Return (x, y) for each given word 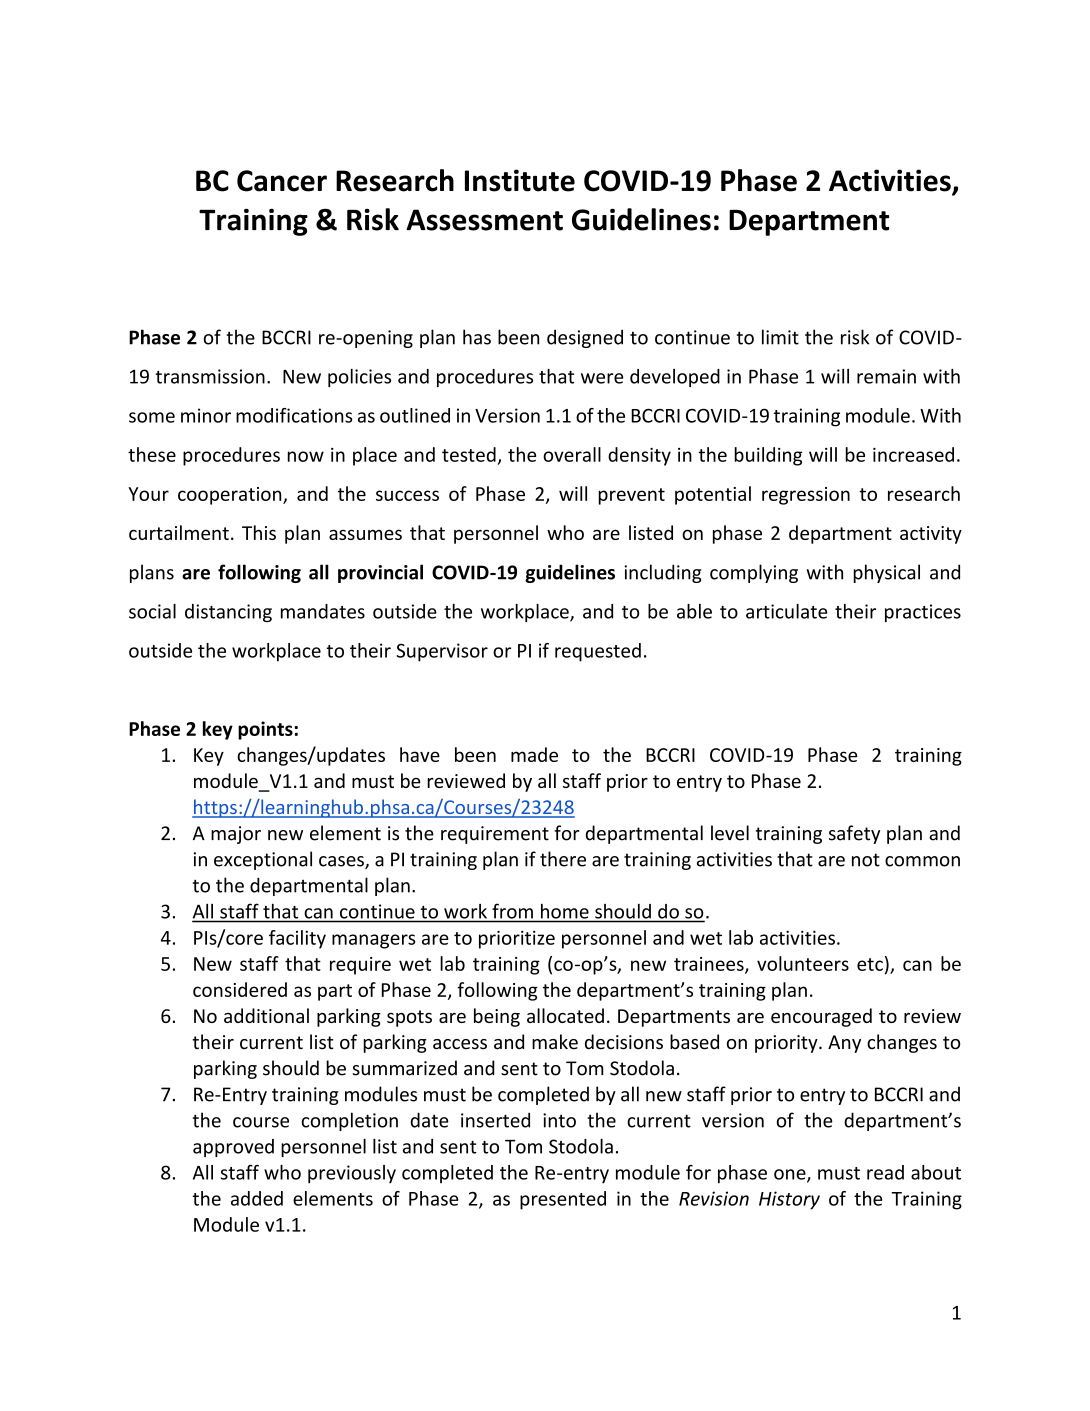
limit (780, 337)
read (885, 1172)
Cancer (282, 181)
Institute (520, 180)
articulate (786, 611)
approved (233, 1148)
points (265, 730)
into (559, 1120)
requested (598, 652)
